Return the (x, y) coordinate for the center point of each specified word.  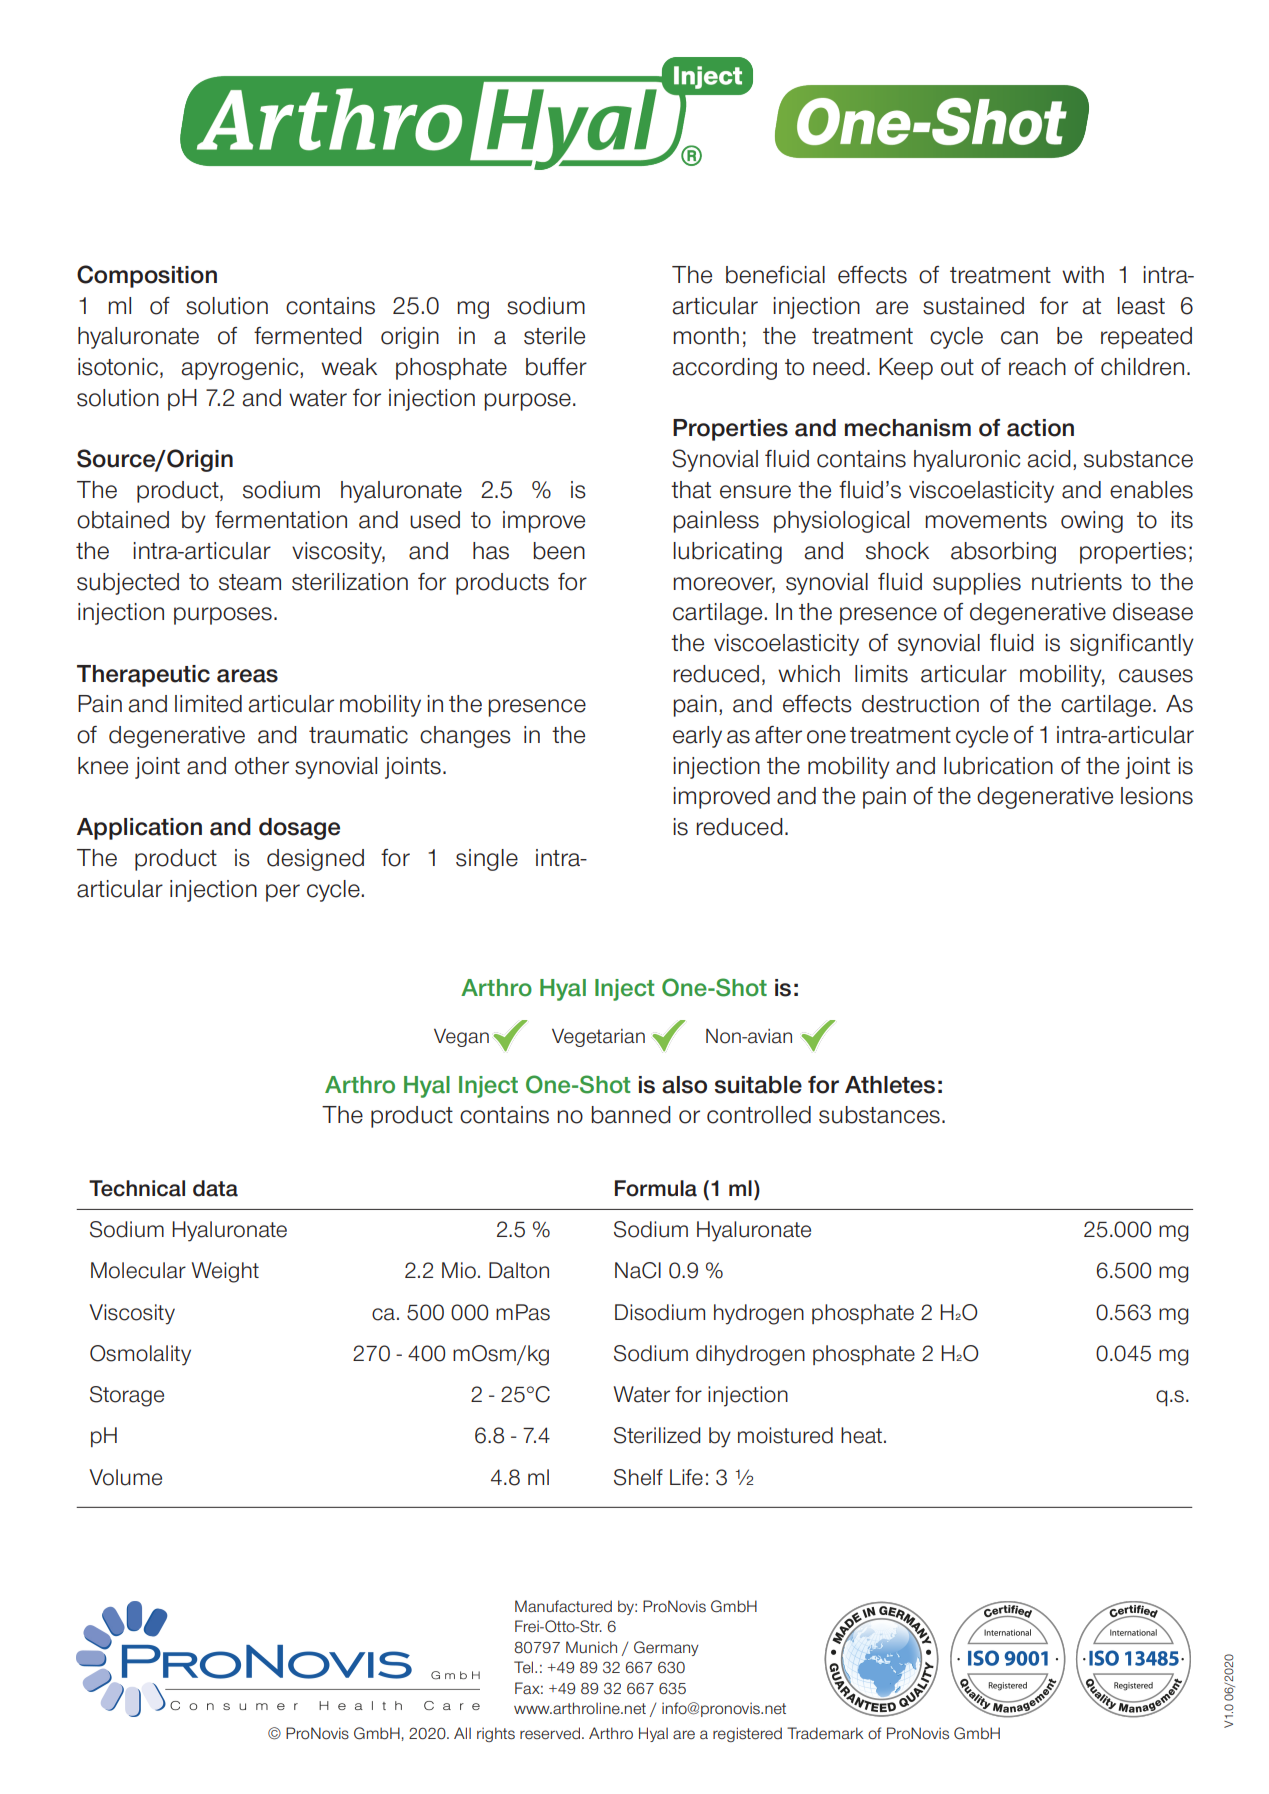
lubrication (998, 766)
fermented (308, 336)
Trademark (825, 1733)
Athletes (890, 1085)
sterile (554, 336)
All (462, 1733)
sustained (973, 306)
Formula (656, 1188)
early (697, 737)
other (262, 766)
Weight (225, 1272)
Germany (666, 1648)
